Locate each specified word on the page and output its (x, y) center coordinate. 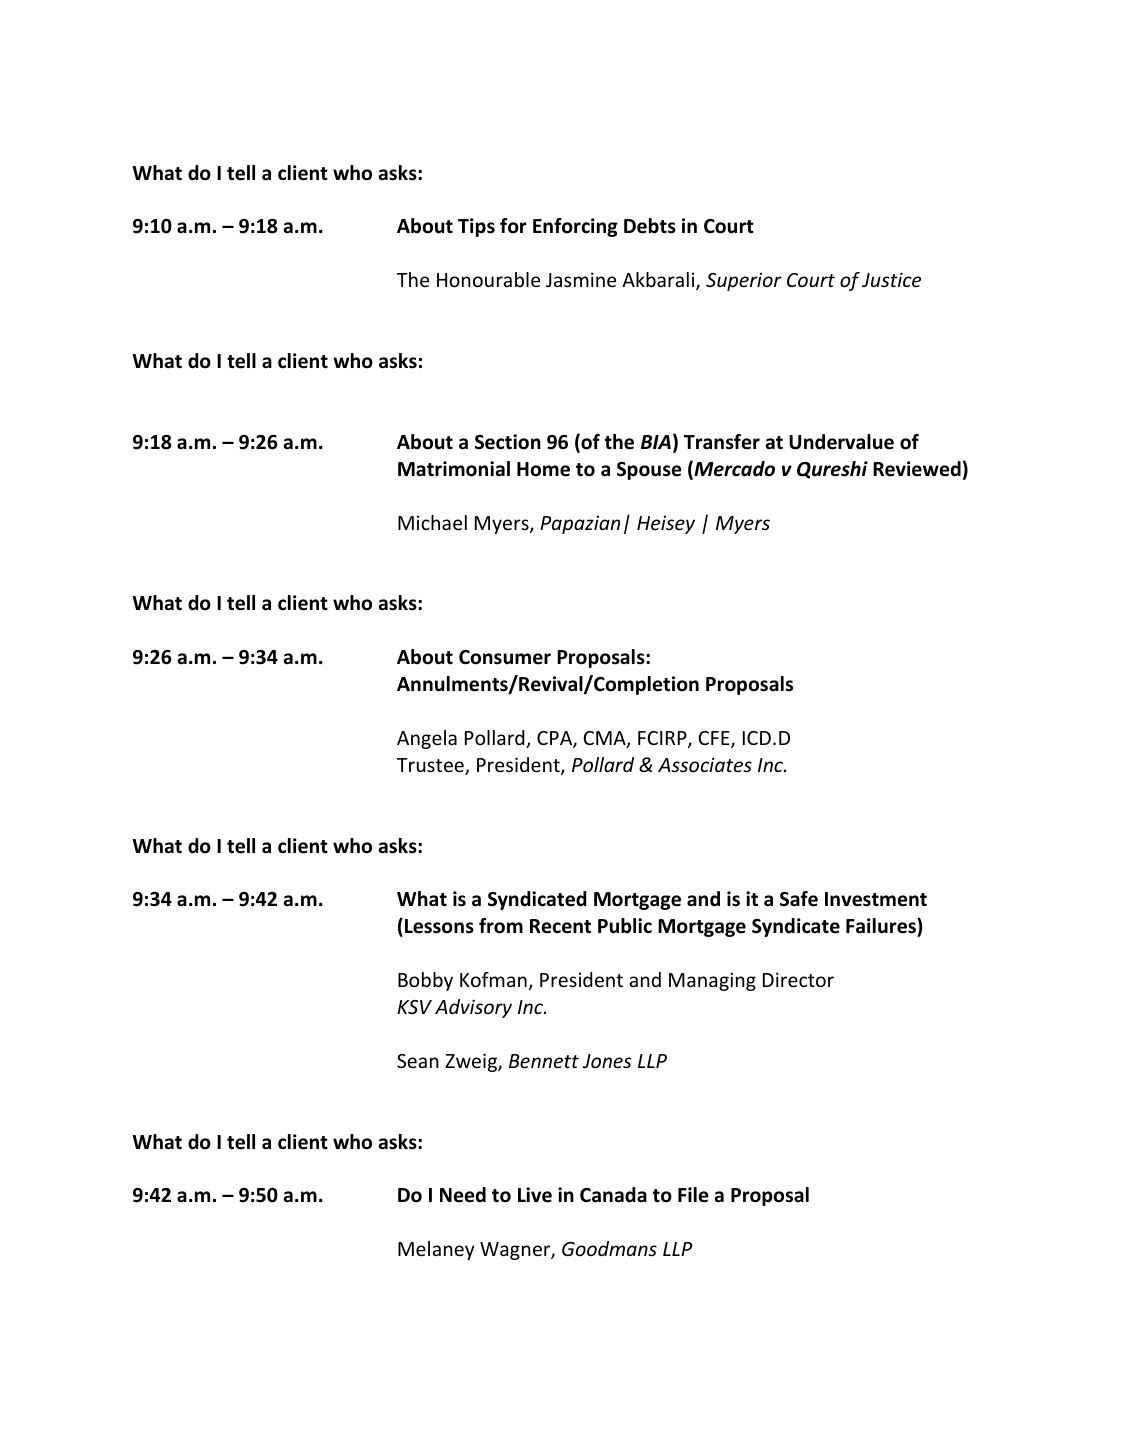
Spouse (649, 471)
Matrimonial (454, 469)
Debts (650, 226)
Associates (705, 764)
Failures (882, 926)
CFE (715, 739)
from (501, 926)
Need (463, 1195)
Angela (427, 739)
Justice (891, 279)
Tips (476, 227)
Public (625, 926)
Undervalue (841, 442)
